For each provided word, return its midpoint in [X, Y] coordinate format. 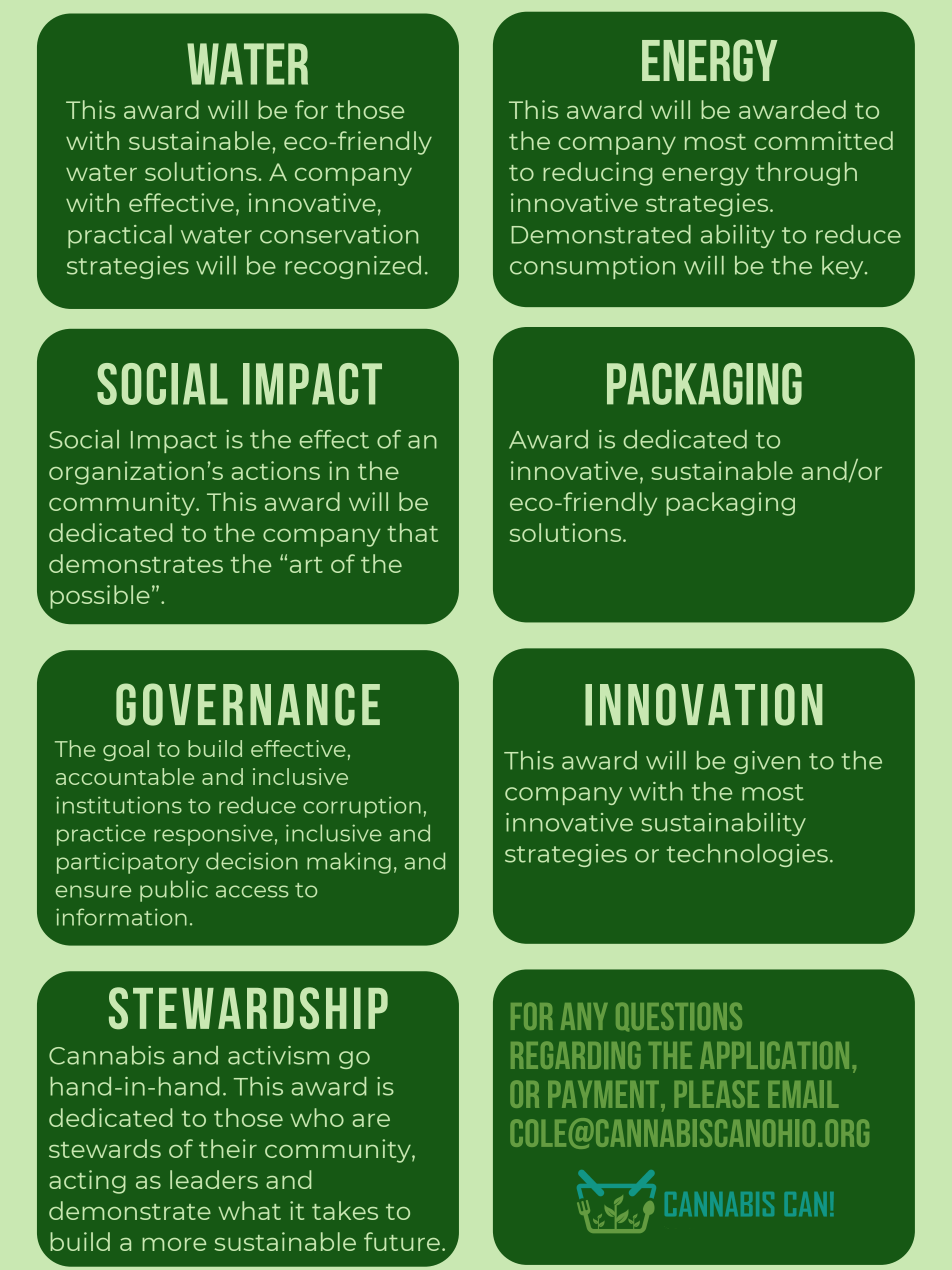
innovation [704, 704]
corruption [362, 807]
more [174, 1244]
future [402, 1241]
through [806, 174]
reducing [598, 174]
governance [248, 704]
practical [120, 236]
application [774, 1055]
